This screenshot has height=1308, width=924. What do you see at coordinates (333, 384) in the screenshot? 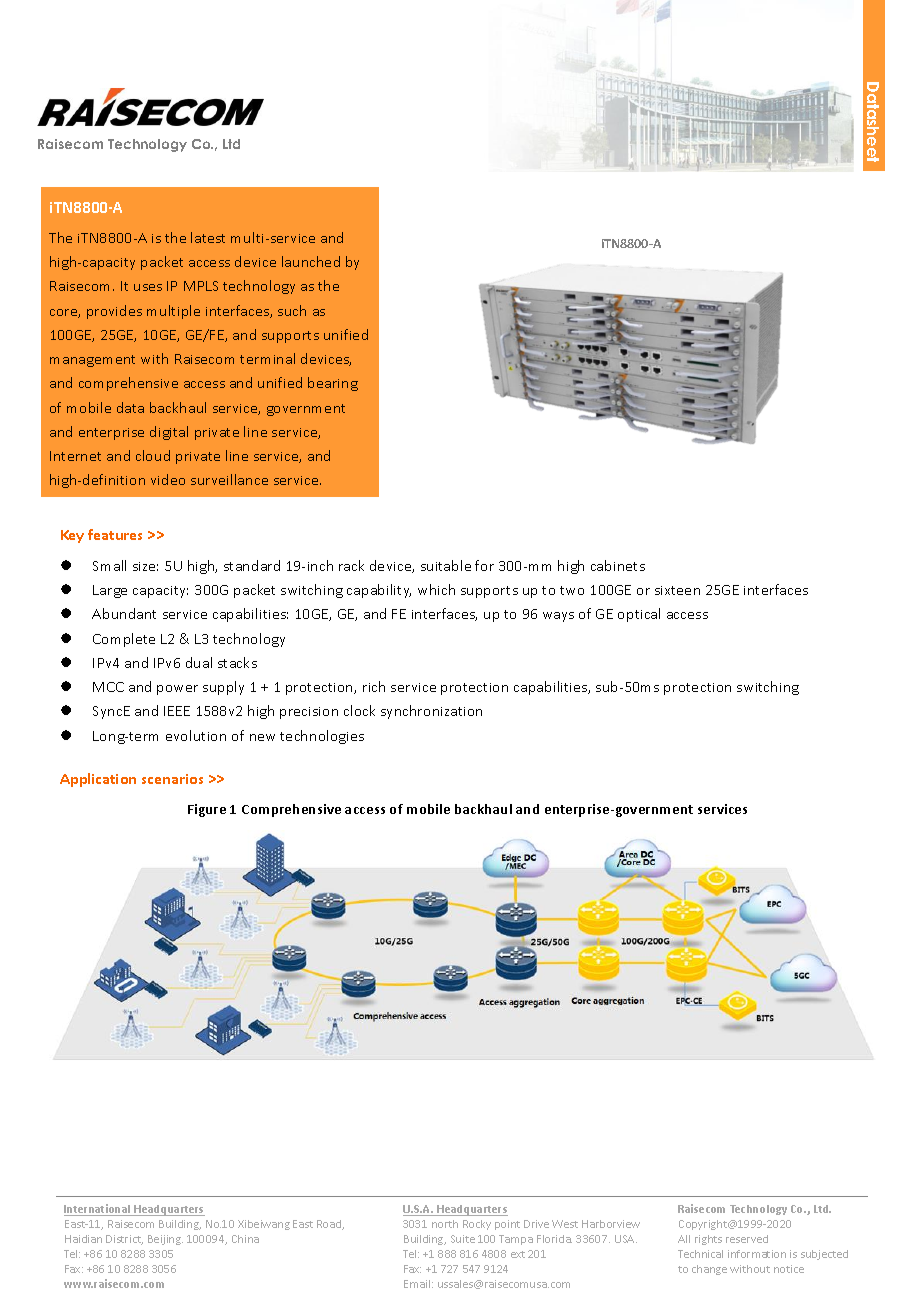
I see `bearing` at bounding box center [333, 384].
